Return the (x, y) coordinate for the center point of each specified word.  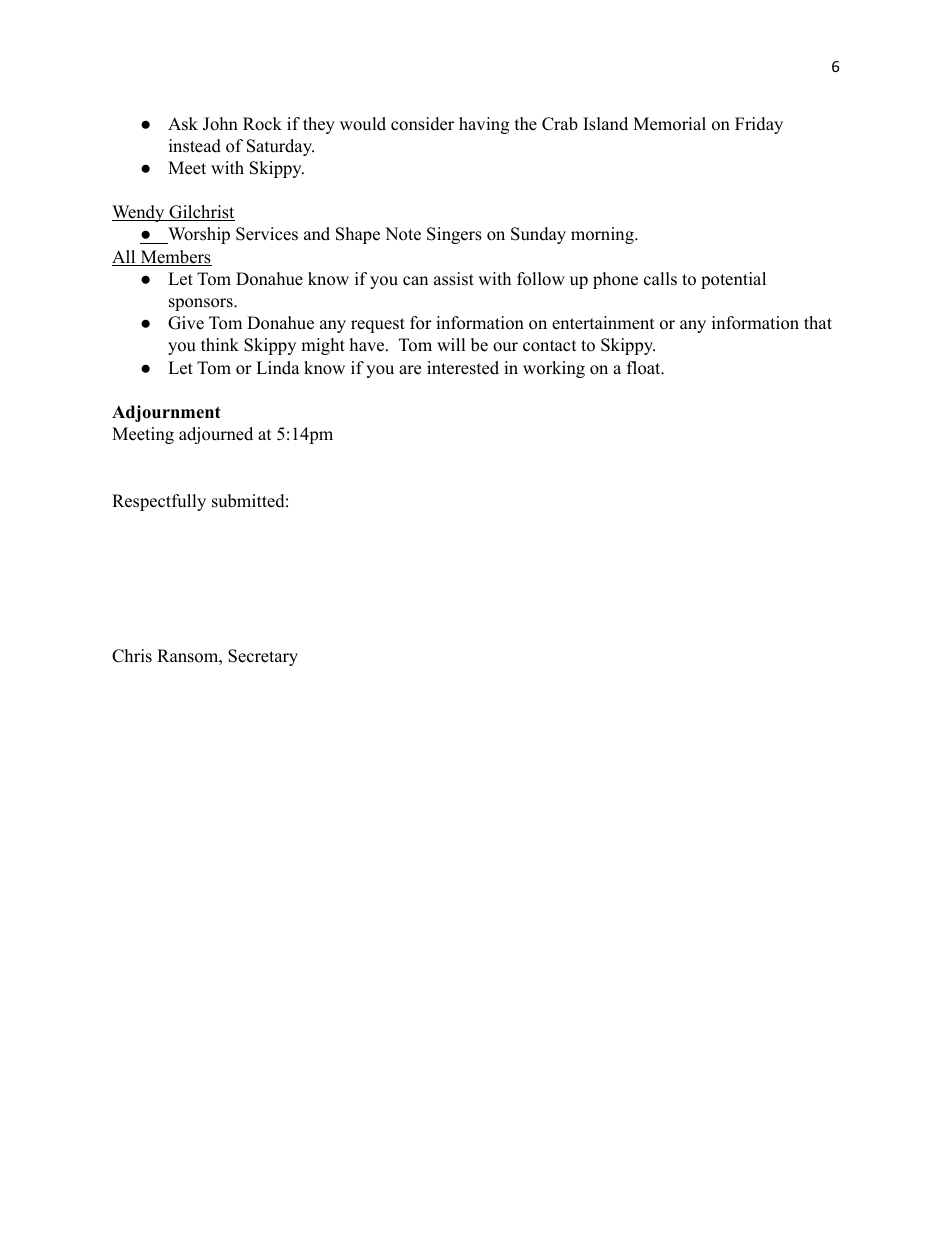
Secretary (263, 657)
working (554, 369)
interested (463, 368)
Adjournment (166, 413)
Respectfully (159, 502)
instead (195, 146)
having (484, 125)
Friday (759, 125)
